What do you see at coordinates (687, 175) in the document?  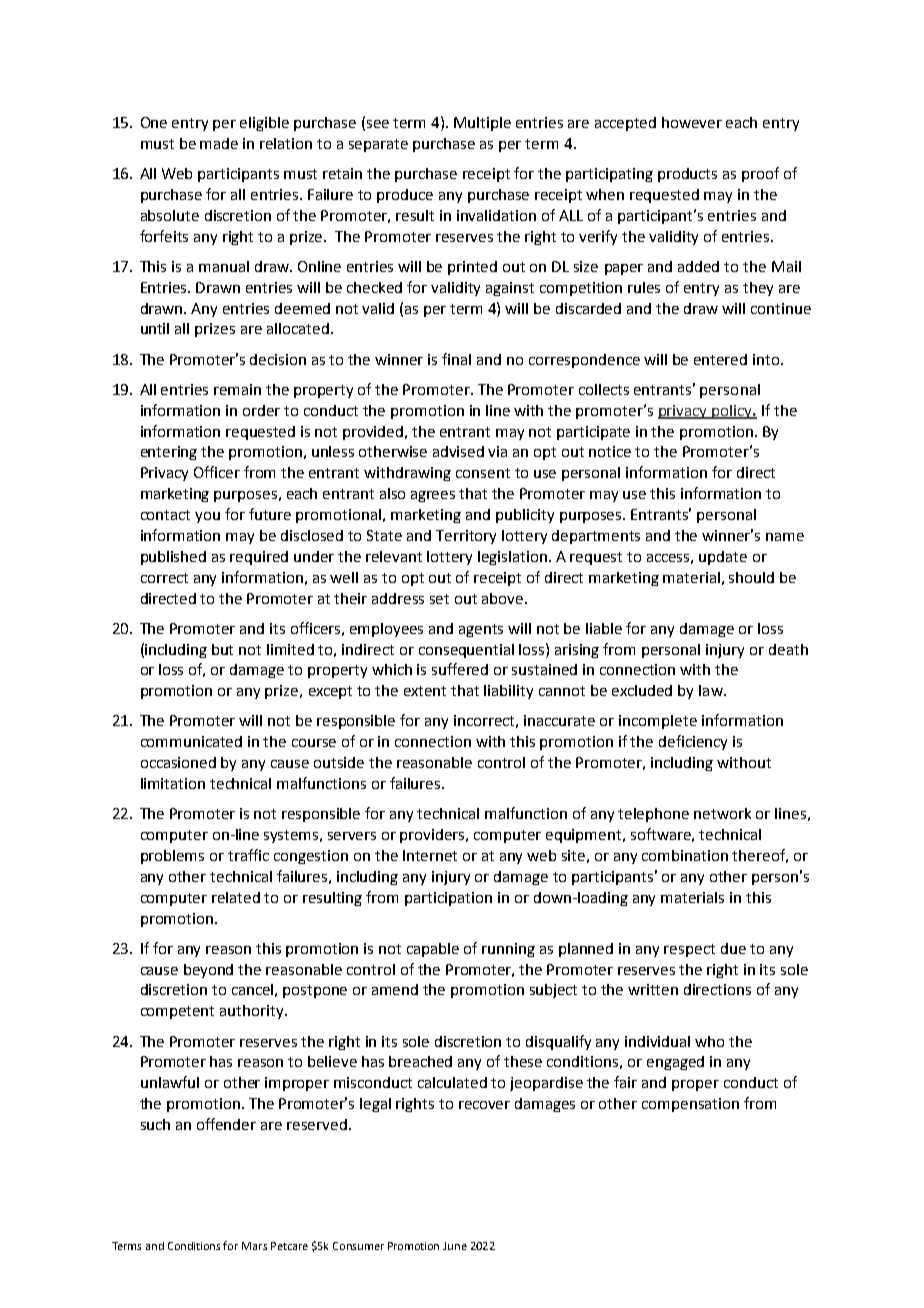 I see `products` at bounding box center [687, 175].
